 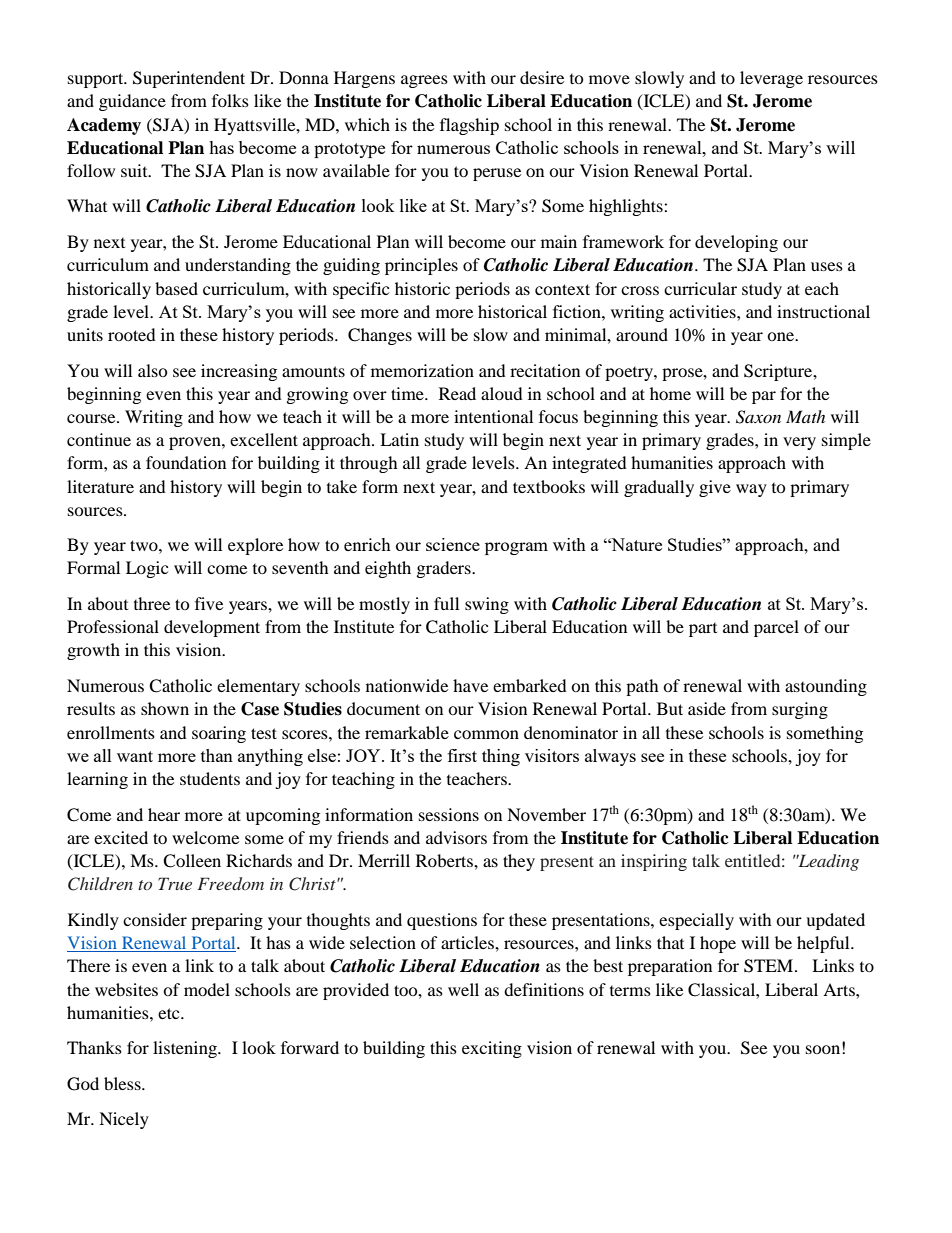 I want to click on leverage, so click(x=771, y=79).
